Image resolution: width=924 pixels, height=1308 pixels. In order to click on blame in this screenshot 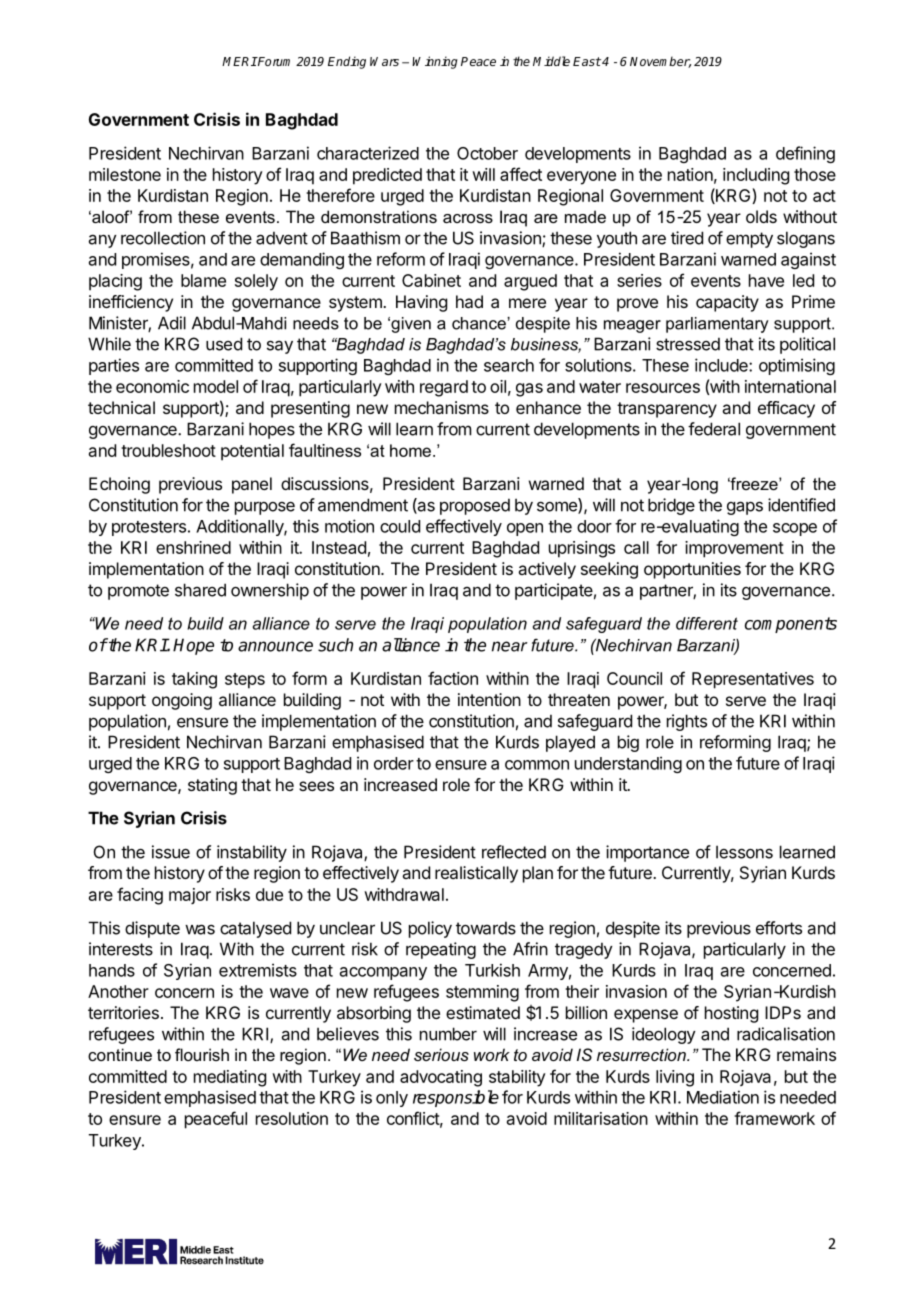, I will do `click(203, 280)`.
